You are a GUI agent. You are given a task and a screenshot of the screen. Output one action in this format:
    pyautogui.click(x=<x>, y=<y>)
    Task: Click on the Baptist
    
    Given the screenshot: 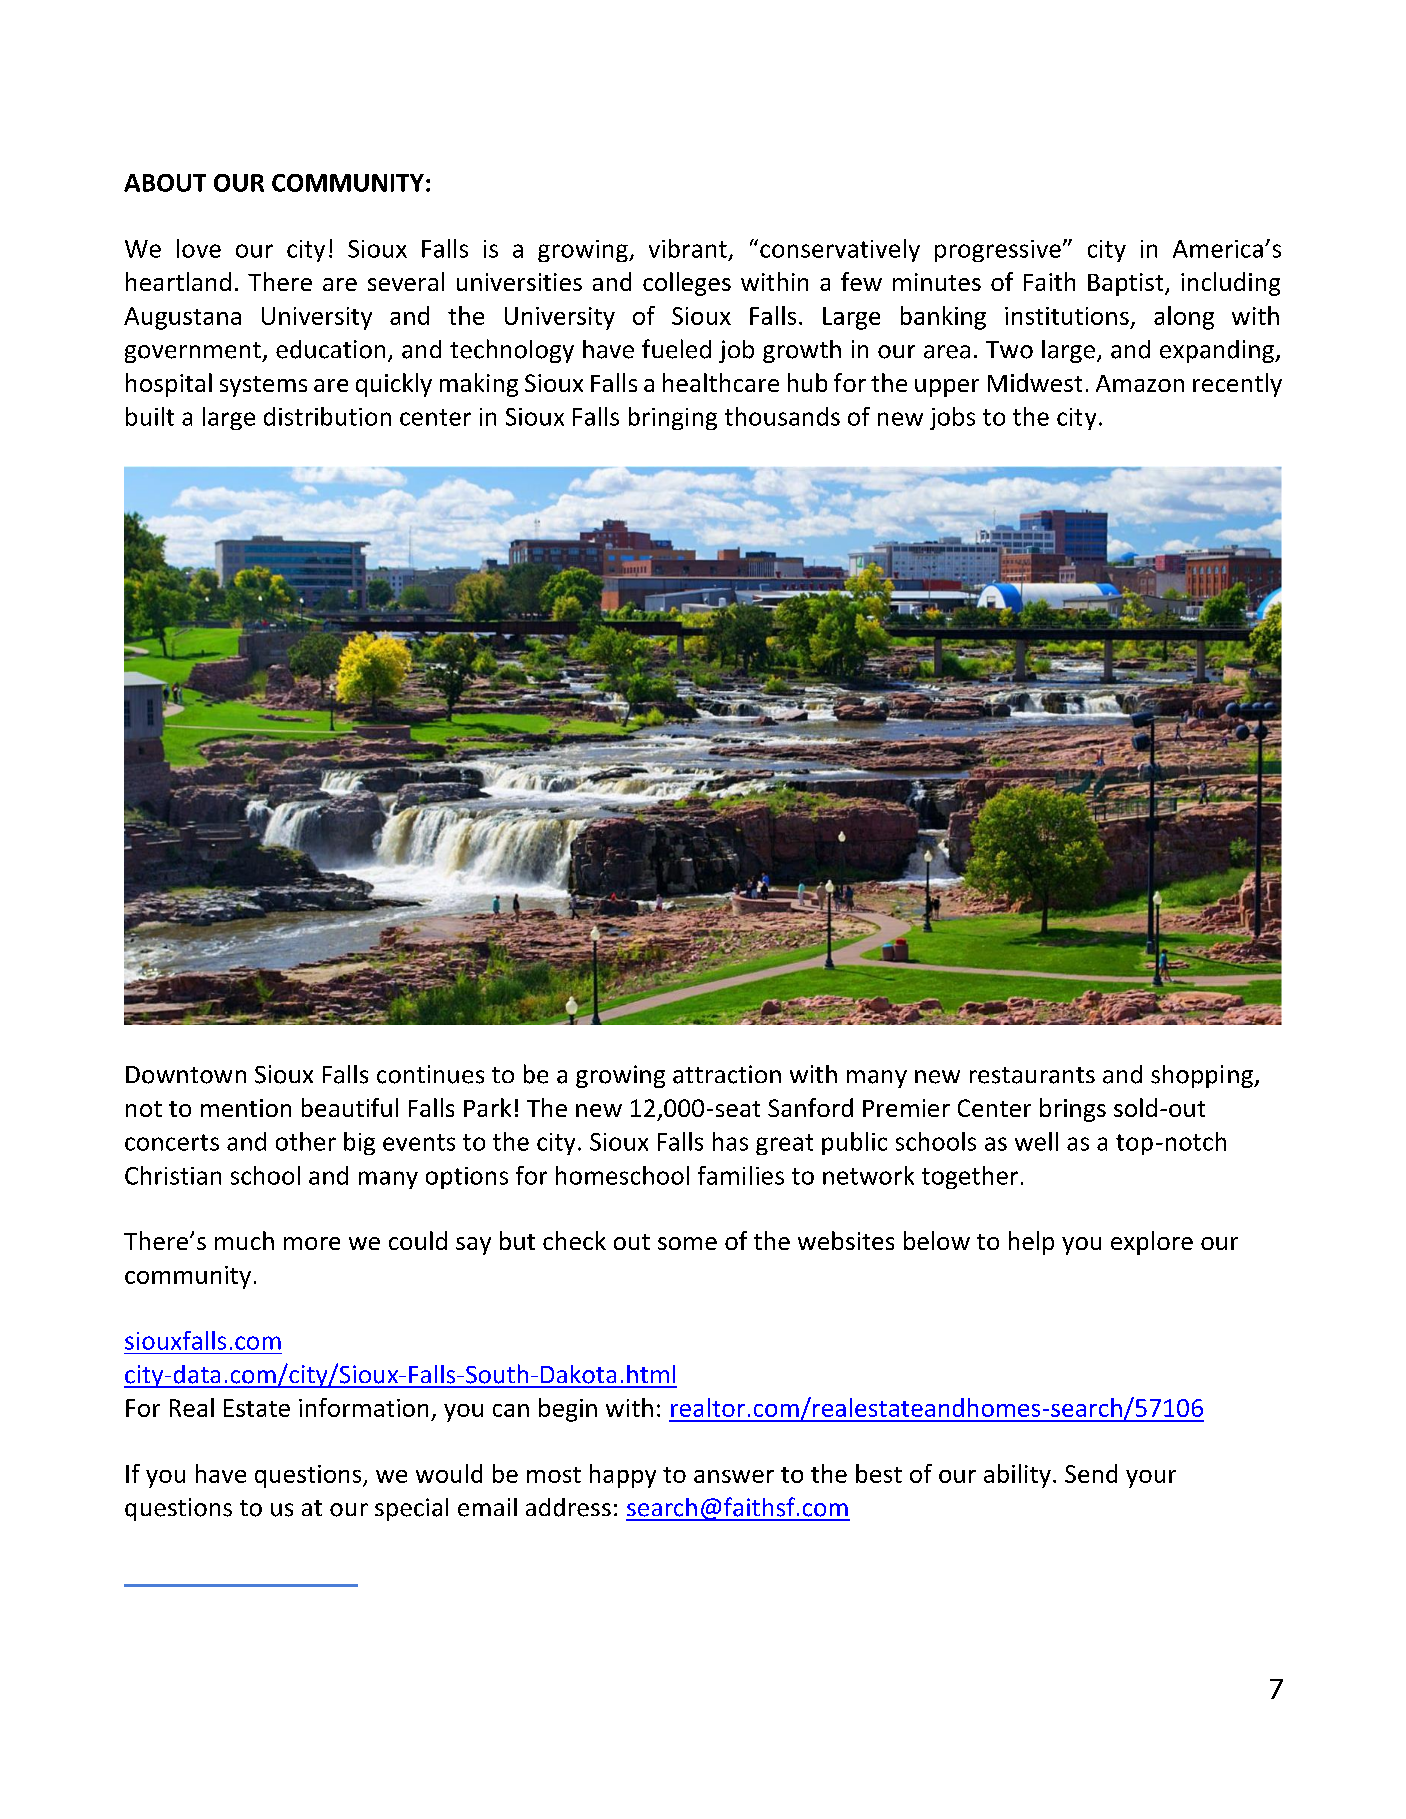 What is the action you would take?
    pyautogui.click(x=1127, y=284)
